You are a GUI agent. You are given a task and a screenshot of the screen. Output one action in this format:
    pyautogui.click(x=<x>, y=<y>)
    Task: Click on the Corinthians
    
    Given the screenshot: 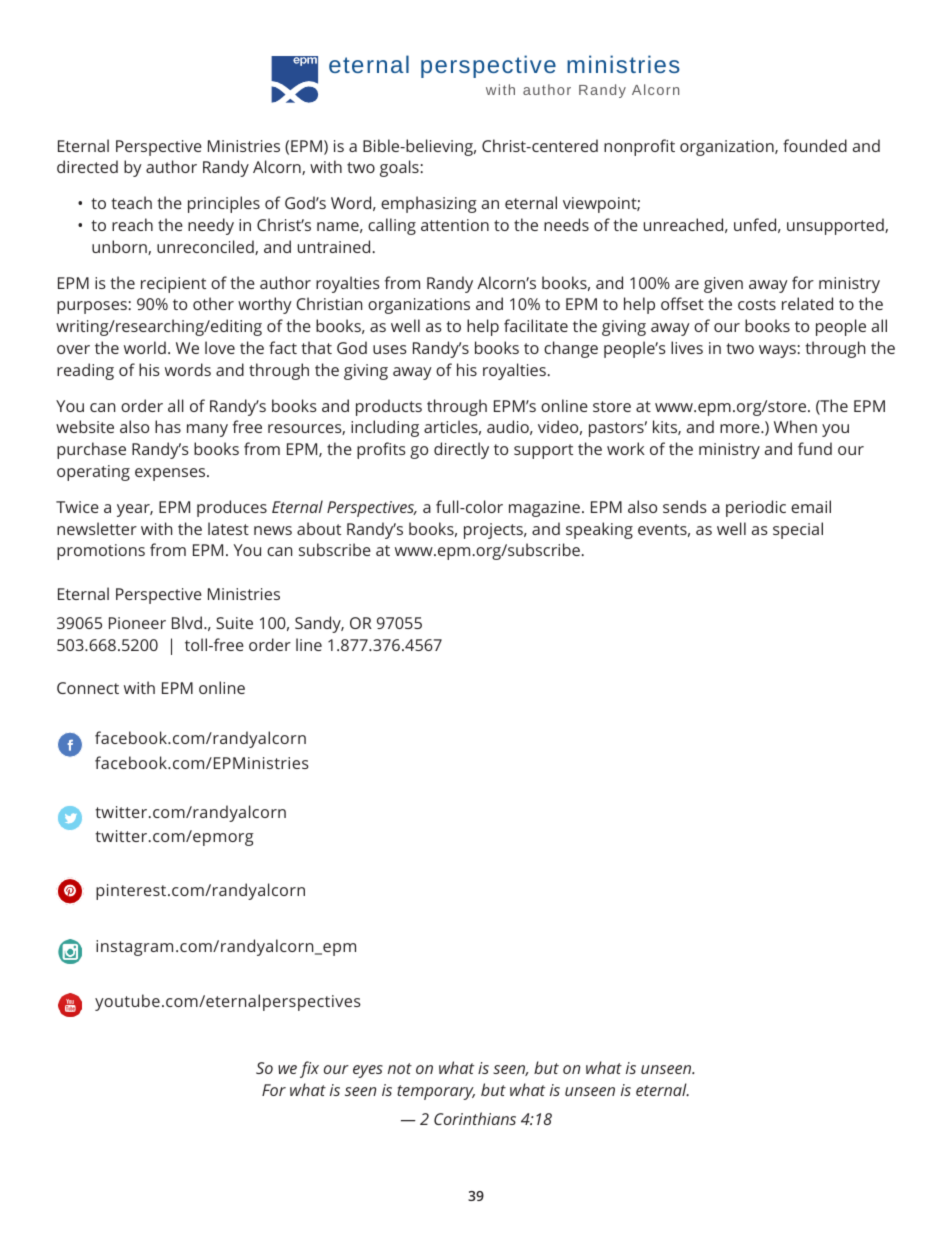 What is the action you would take?
    pyautogui.click(x=475, y=1118)
